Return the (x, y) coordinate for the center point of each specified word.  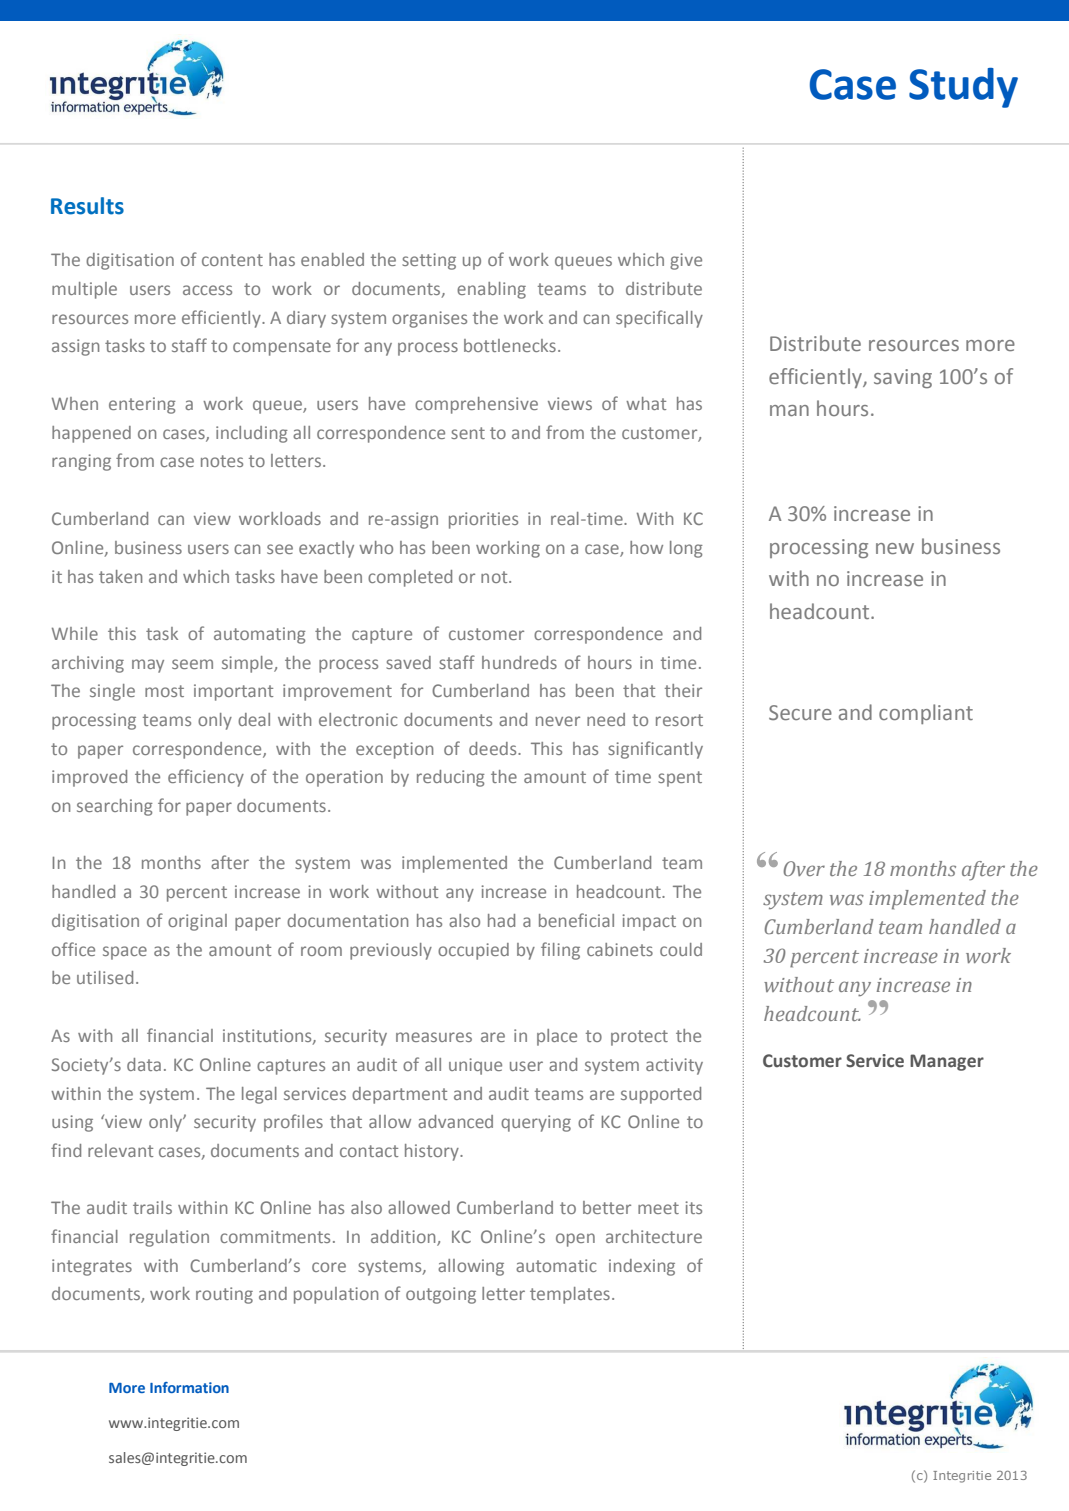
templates (570, 1295)
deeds (494, 748)
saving (903, 379)
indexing (642, 1267)
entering (142, 405)
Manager (947, 1062)
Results (87, 206)
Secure (800, 712)
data (144, 1064)
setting (429, 261)
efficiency (206, 778)
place (557, 1037)
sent (468, 433)
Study (963, 88)
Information (189, 1387)
